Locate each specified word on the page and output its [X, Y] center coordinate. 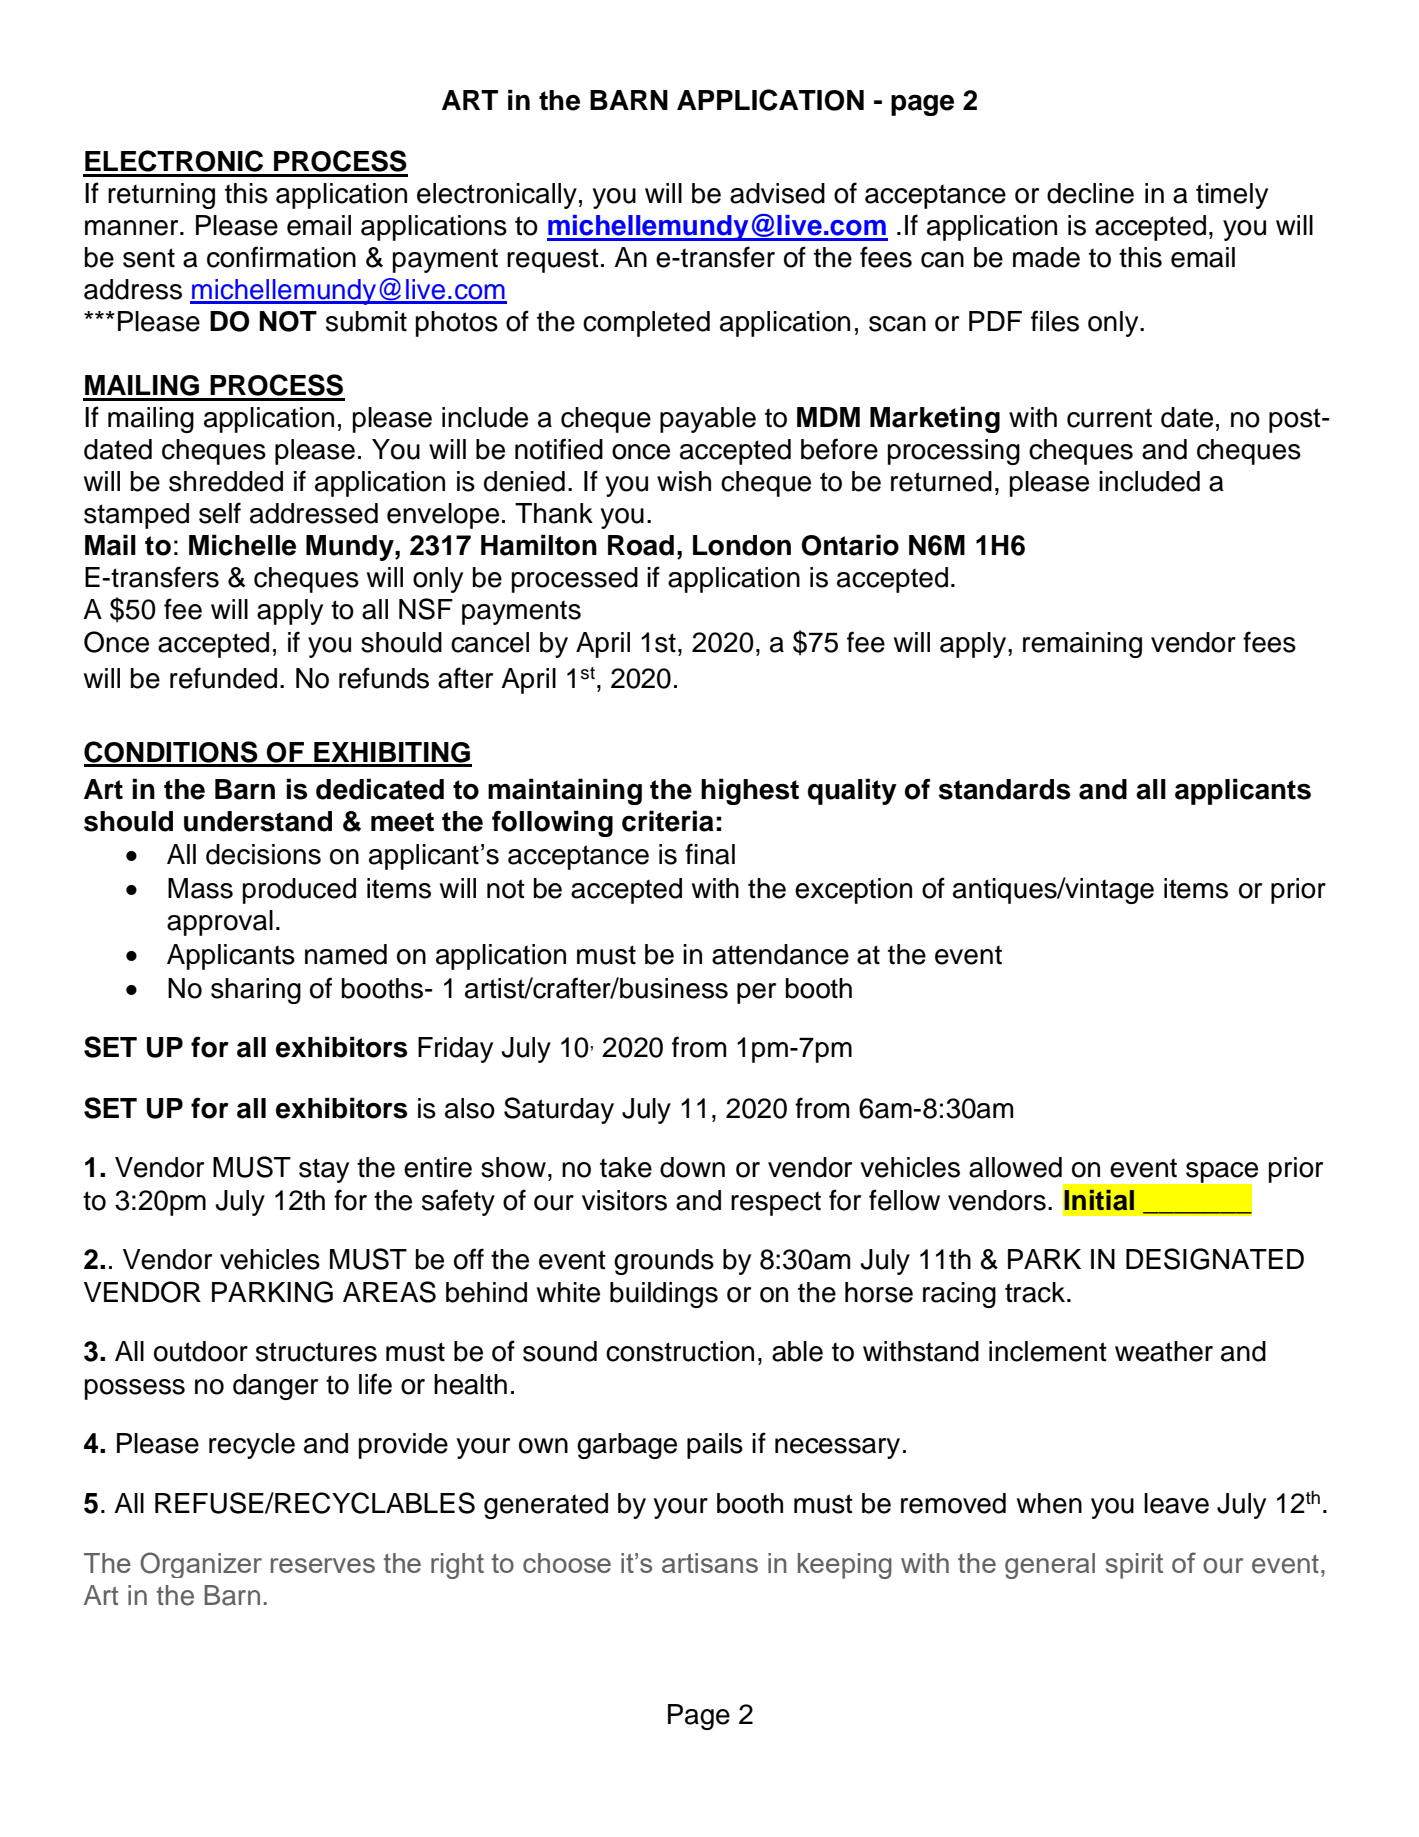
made [1046, 257]
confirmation [281, 257]
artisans [710, 1563]
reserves [323, 1565]
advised [777, 193]
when [1049, 1503]
